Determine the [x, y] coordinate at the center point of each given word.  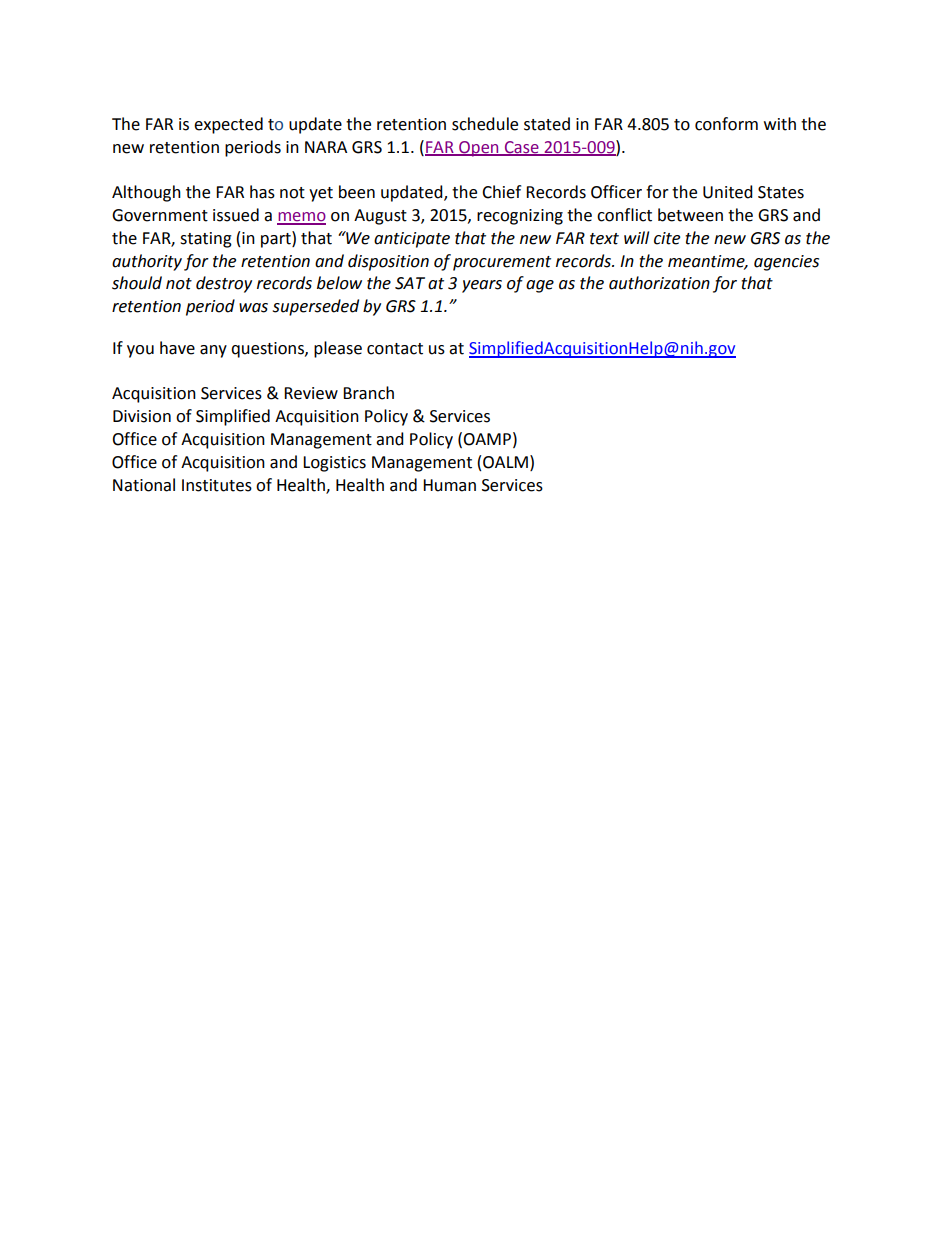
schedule [485, 124]
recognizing [520, 217]
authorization [659, 283]
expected [228, 125]
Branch [368, 393]
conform [726, 124]
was [253, 308]
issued [236, 215]
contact [395, 349]
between [690, 215]
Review [311, 393]
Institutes [217, 485]
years [482, 286]
